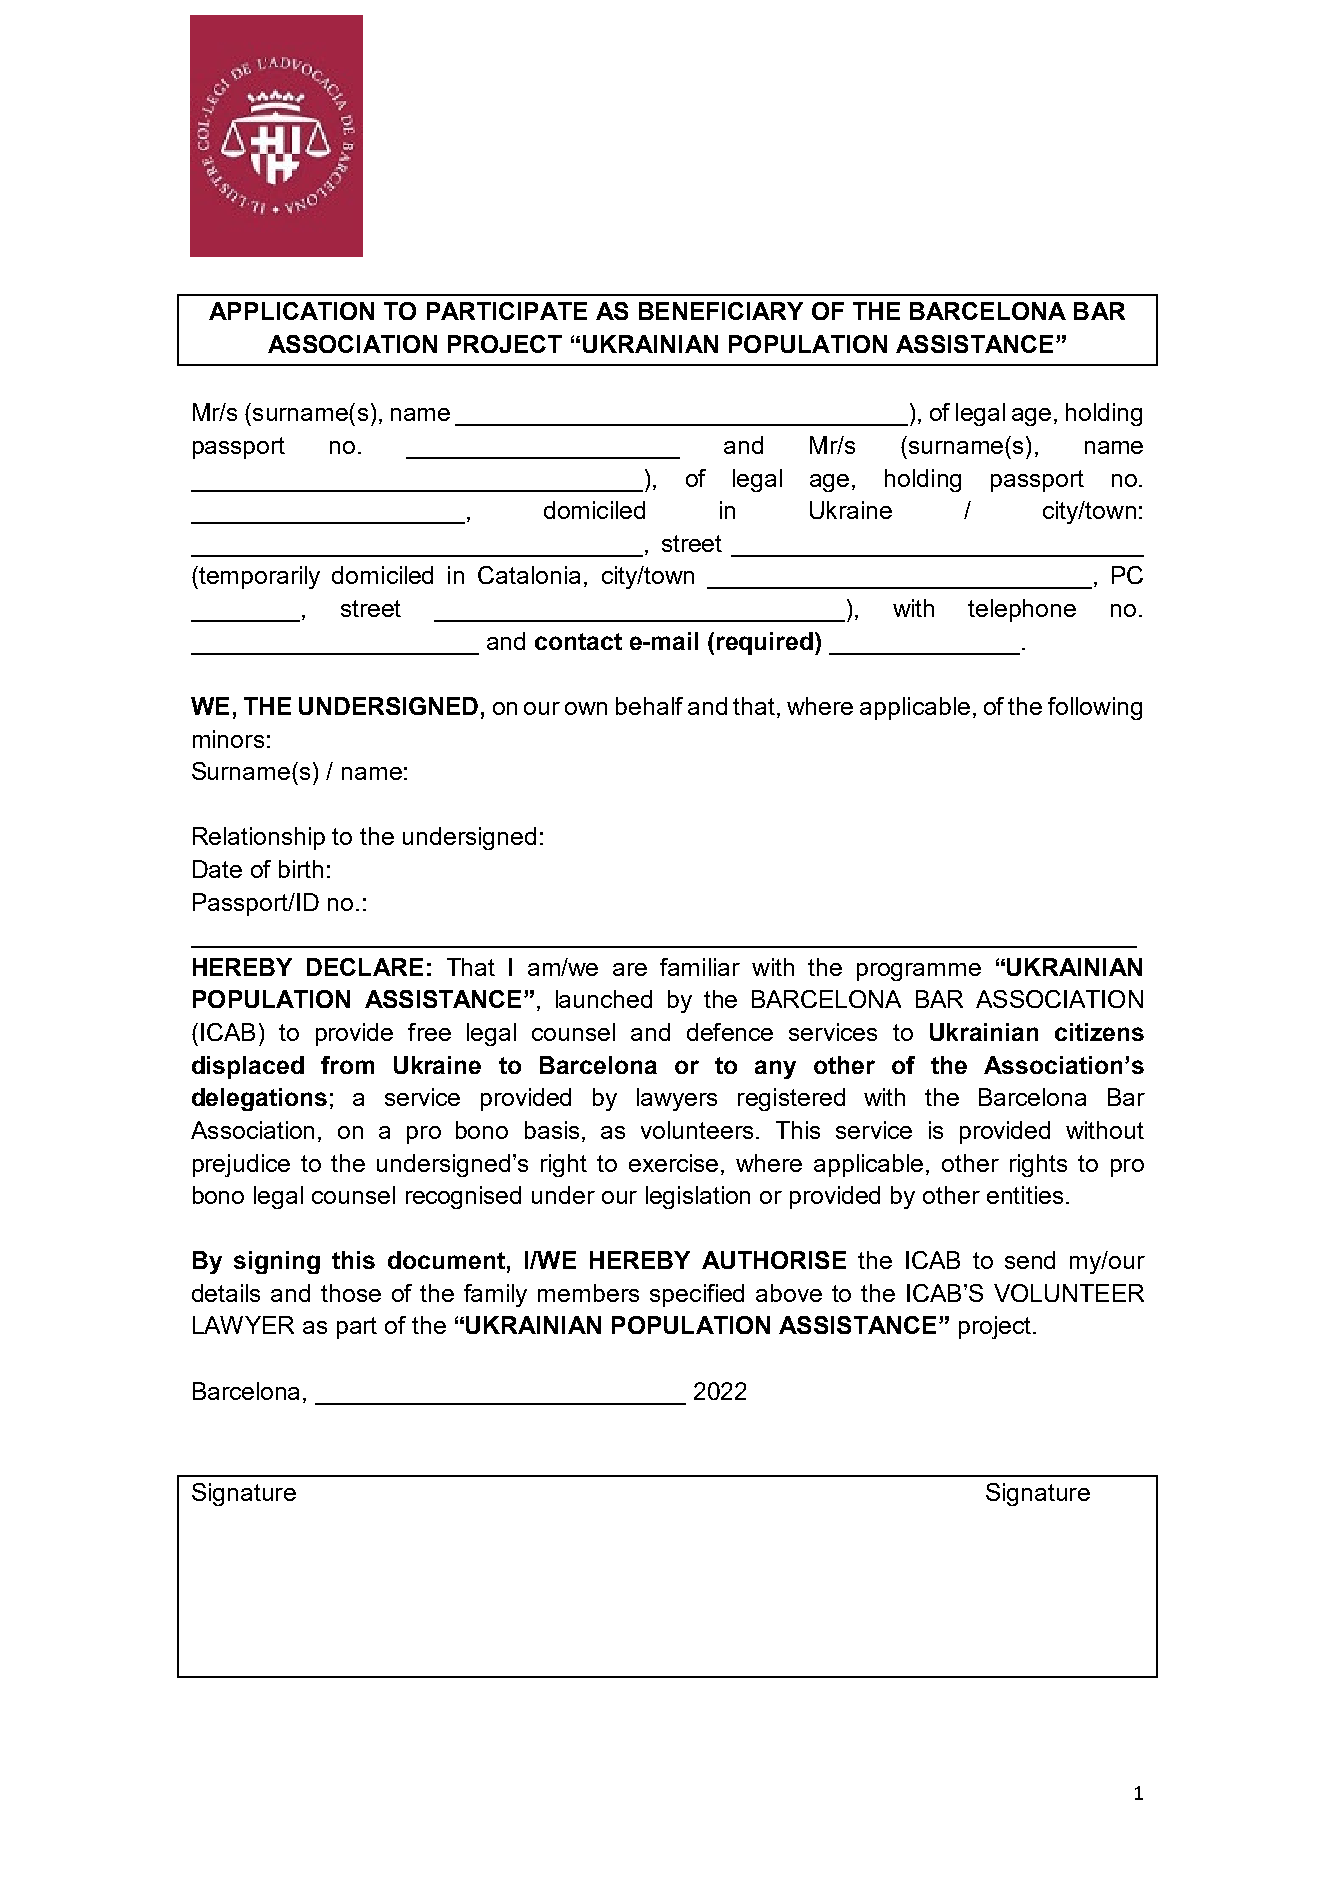 The width and height of the document is (1335, 1888). What do you see at coordinates (578, 641) in the document?
I see `contact` at bounding box center [578, 641].
